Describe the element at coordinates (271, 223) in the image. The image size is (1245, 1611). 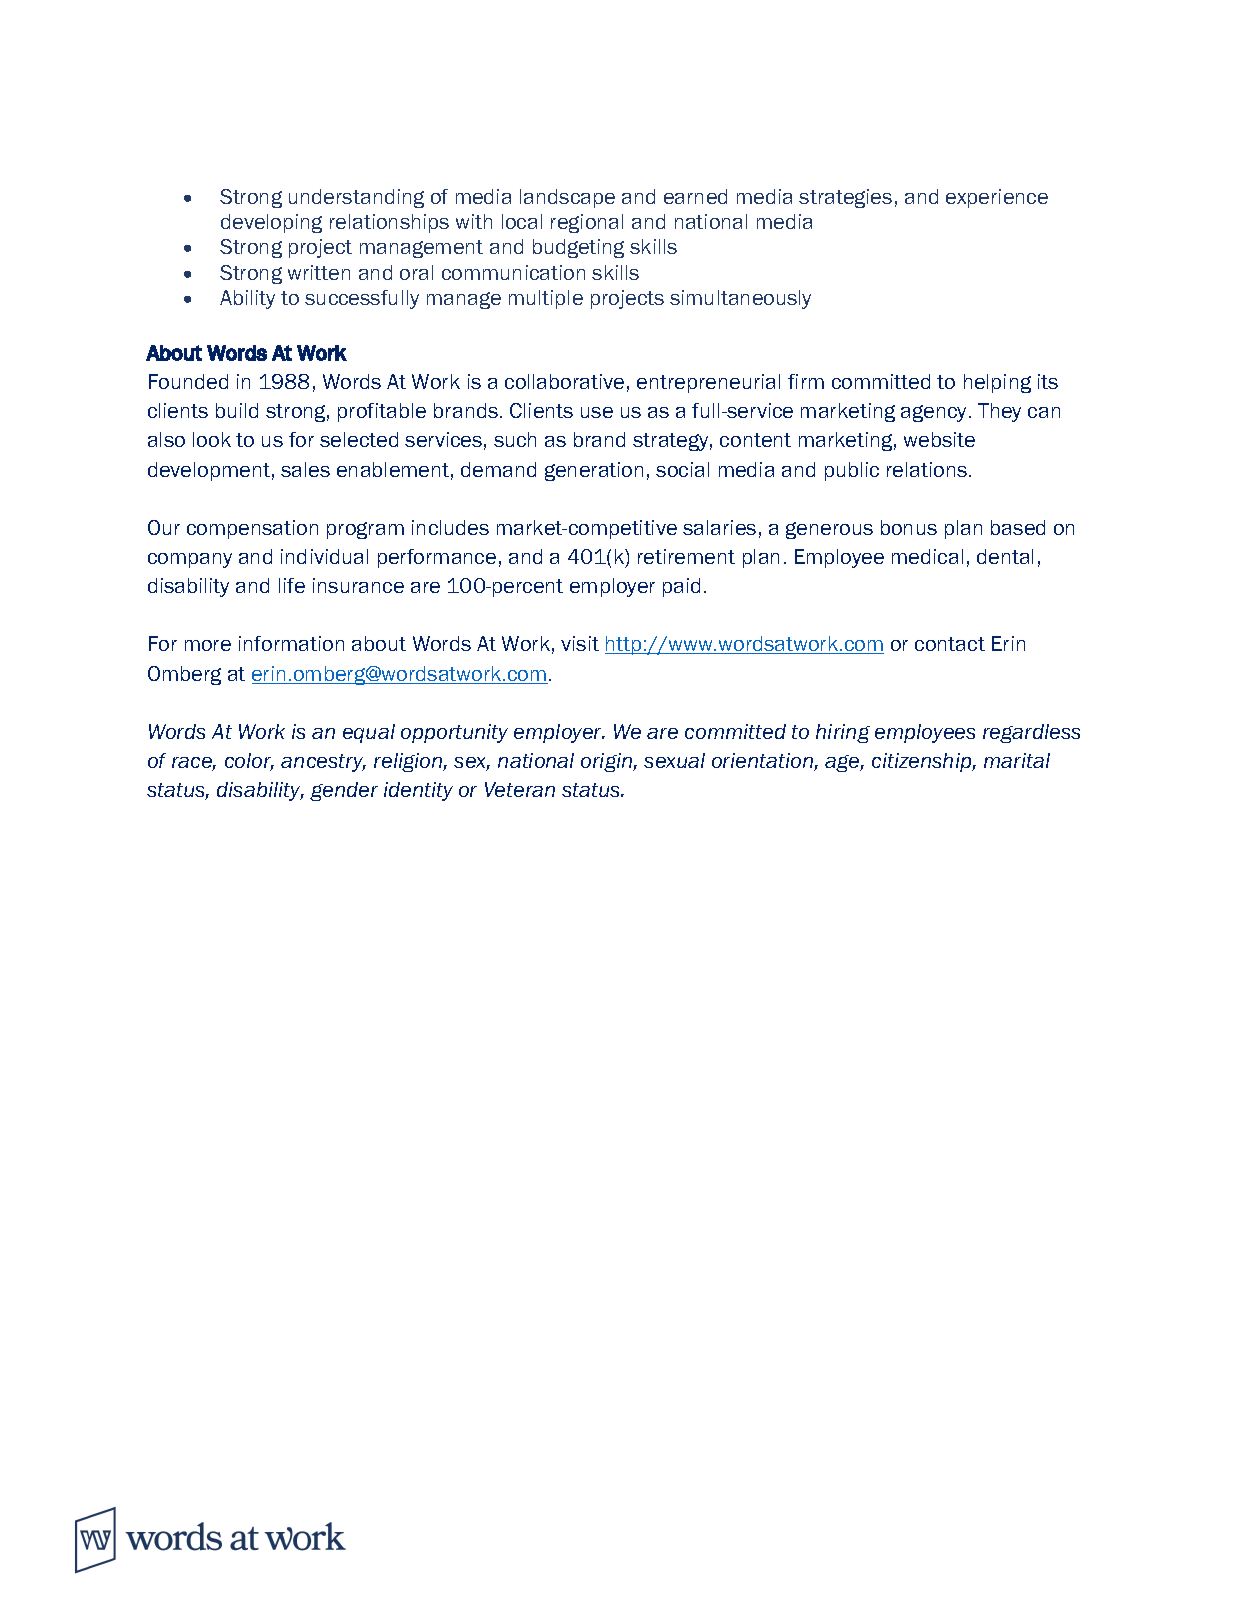
I see `developing` at that location.
